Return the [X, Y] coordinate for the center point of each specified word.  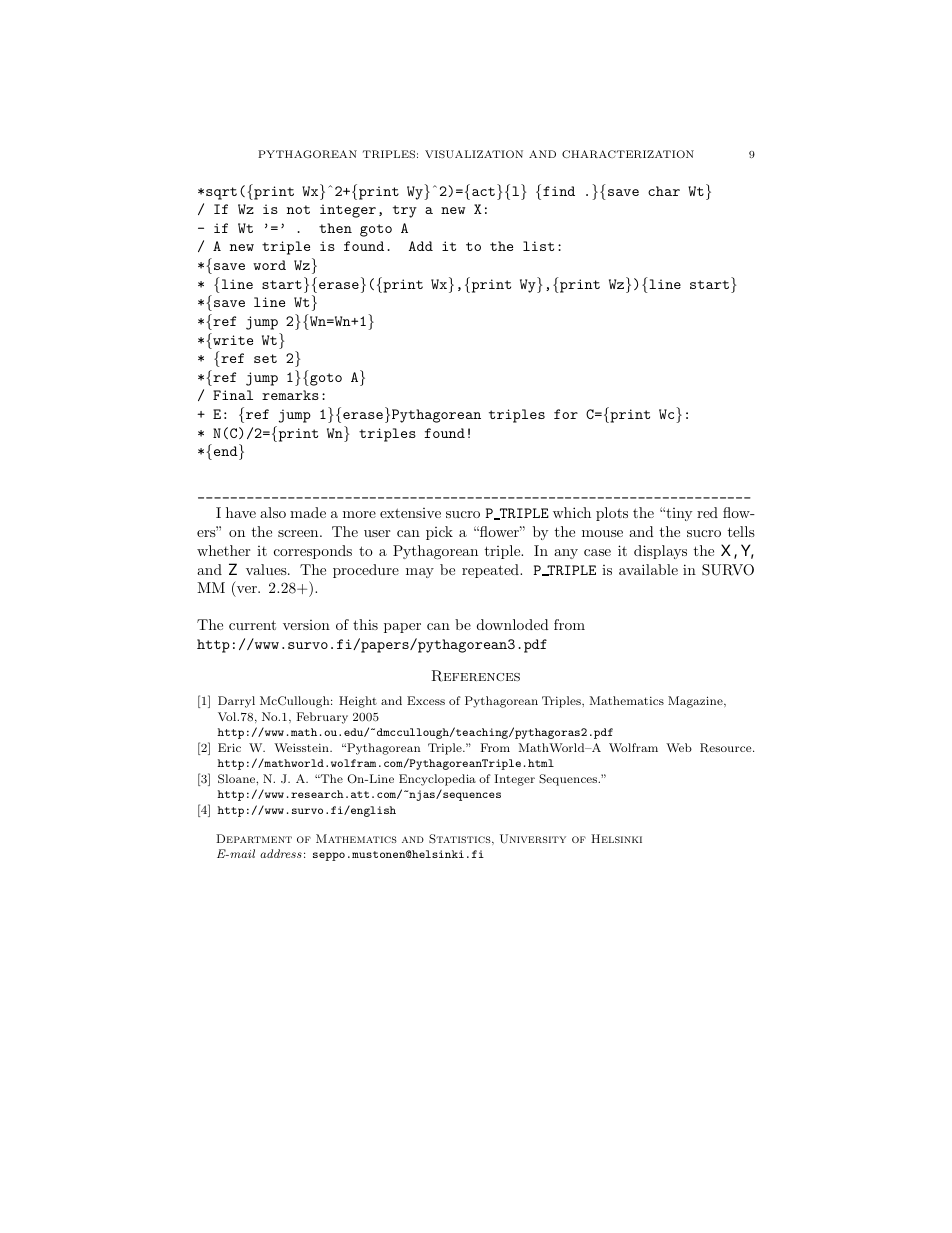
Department [254, 838]
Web [679, 747]
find [559, 191]
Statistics [461, 839]
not [298, 209]
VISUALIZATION [474, 154]
